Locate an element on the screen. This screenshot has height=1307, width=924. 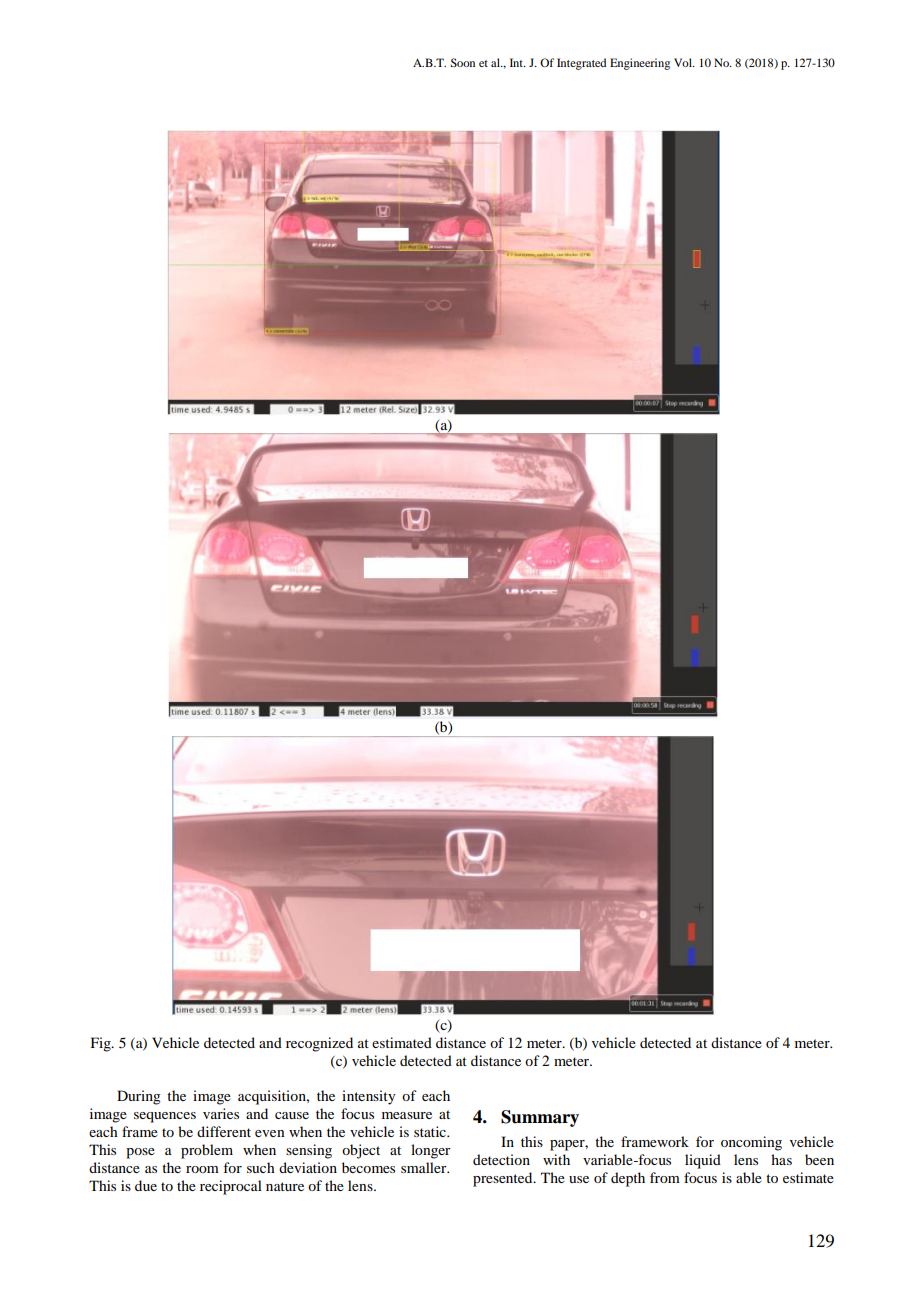
Fig is located at coordinates (102, 1044).
